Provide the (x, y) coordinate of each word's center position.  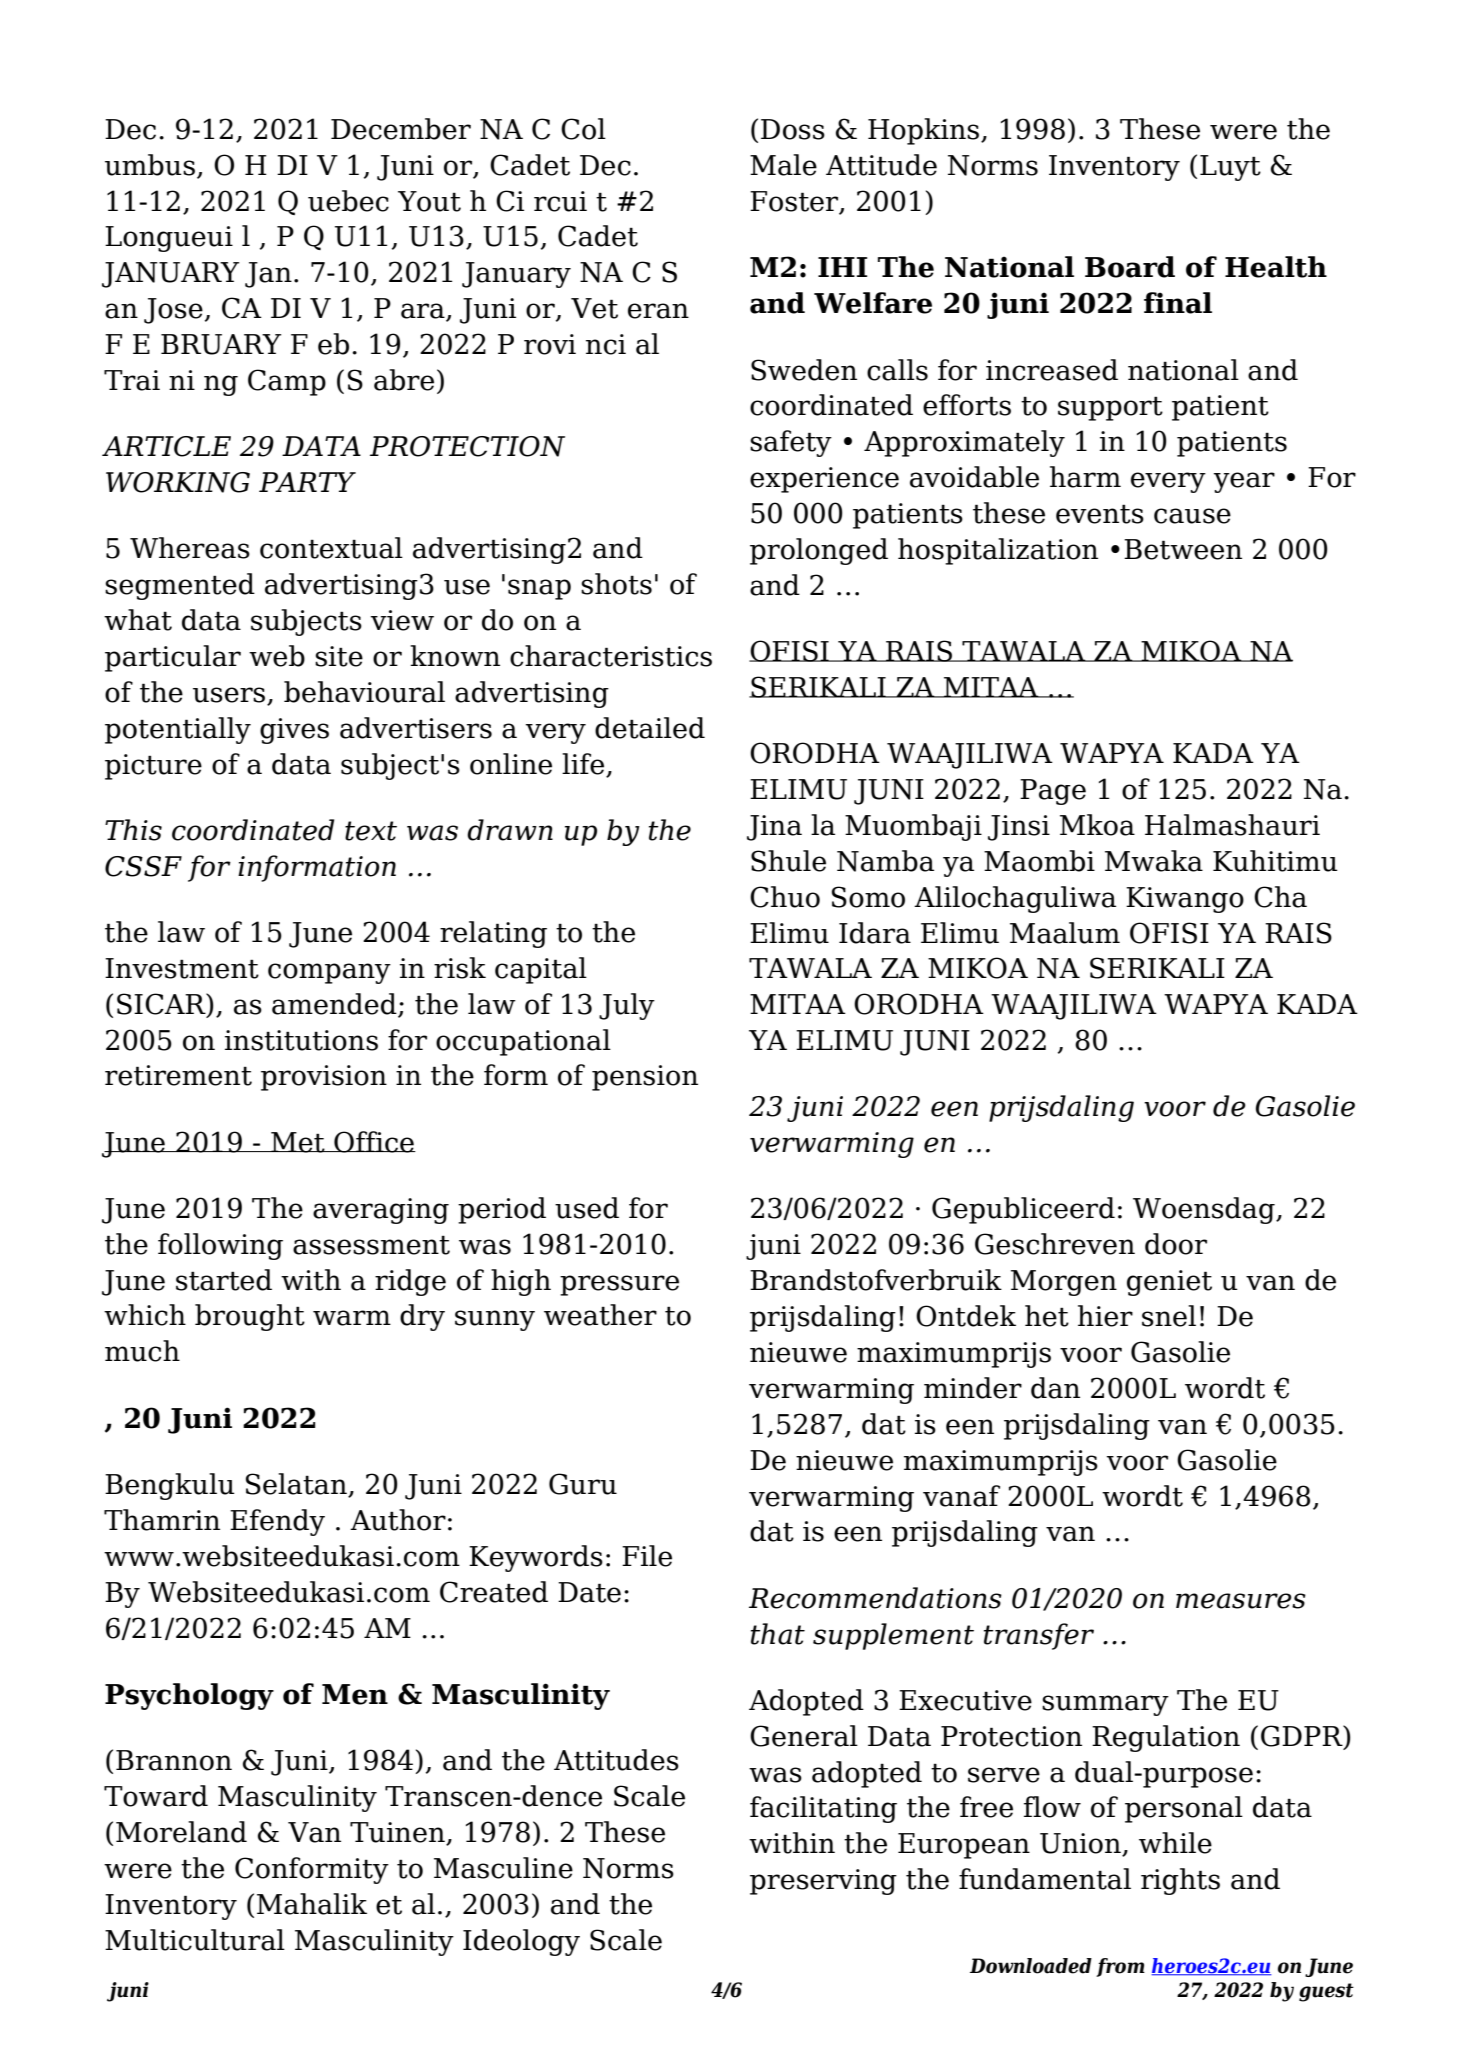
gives (294, 731)
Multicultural (195, 1940)
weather (600, 1315)
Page (1053, 792)
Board (1130, 267)
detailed (650, 728)
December (401, 129)
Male (783, 165)
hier (1105, 1316)
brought (250, 1317)
